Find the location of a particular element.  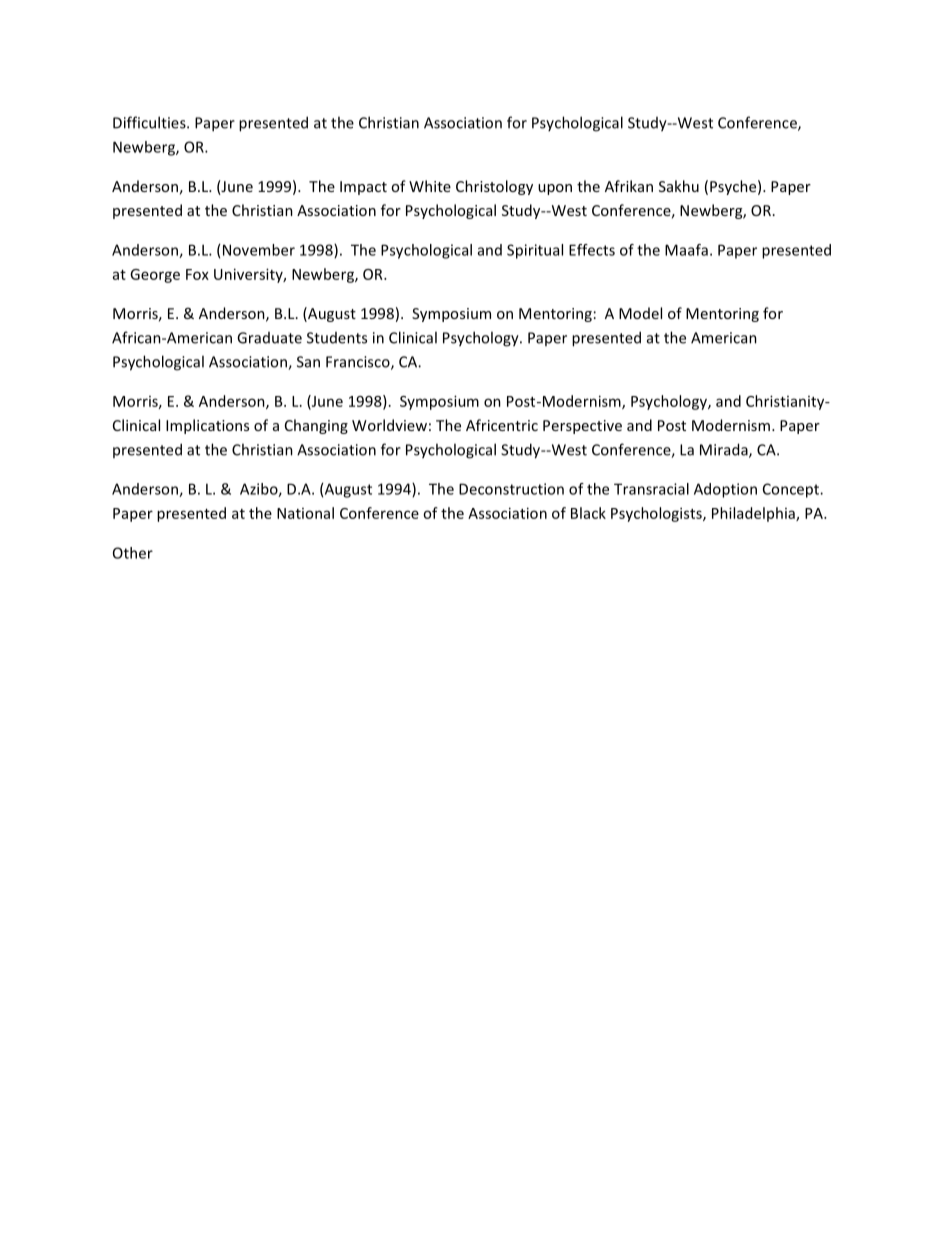

Fox is located at coordinates (197, 274).
